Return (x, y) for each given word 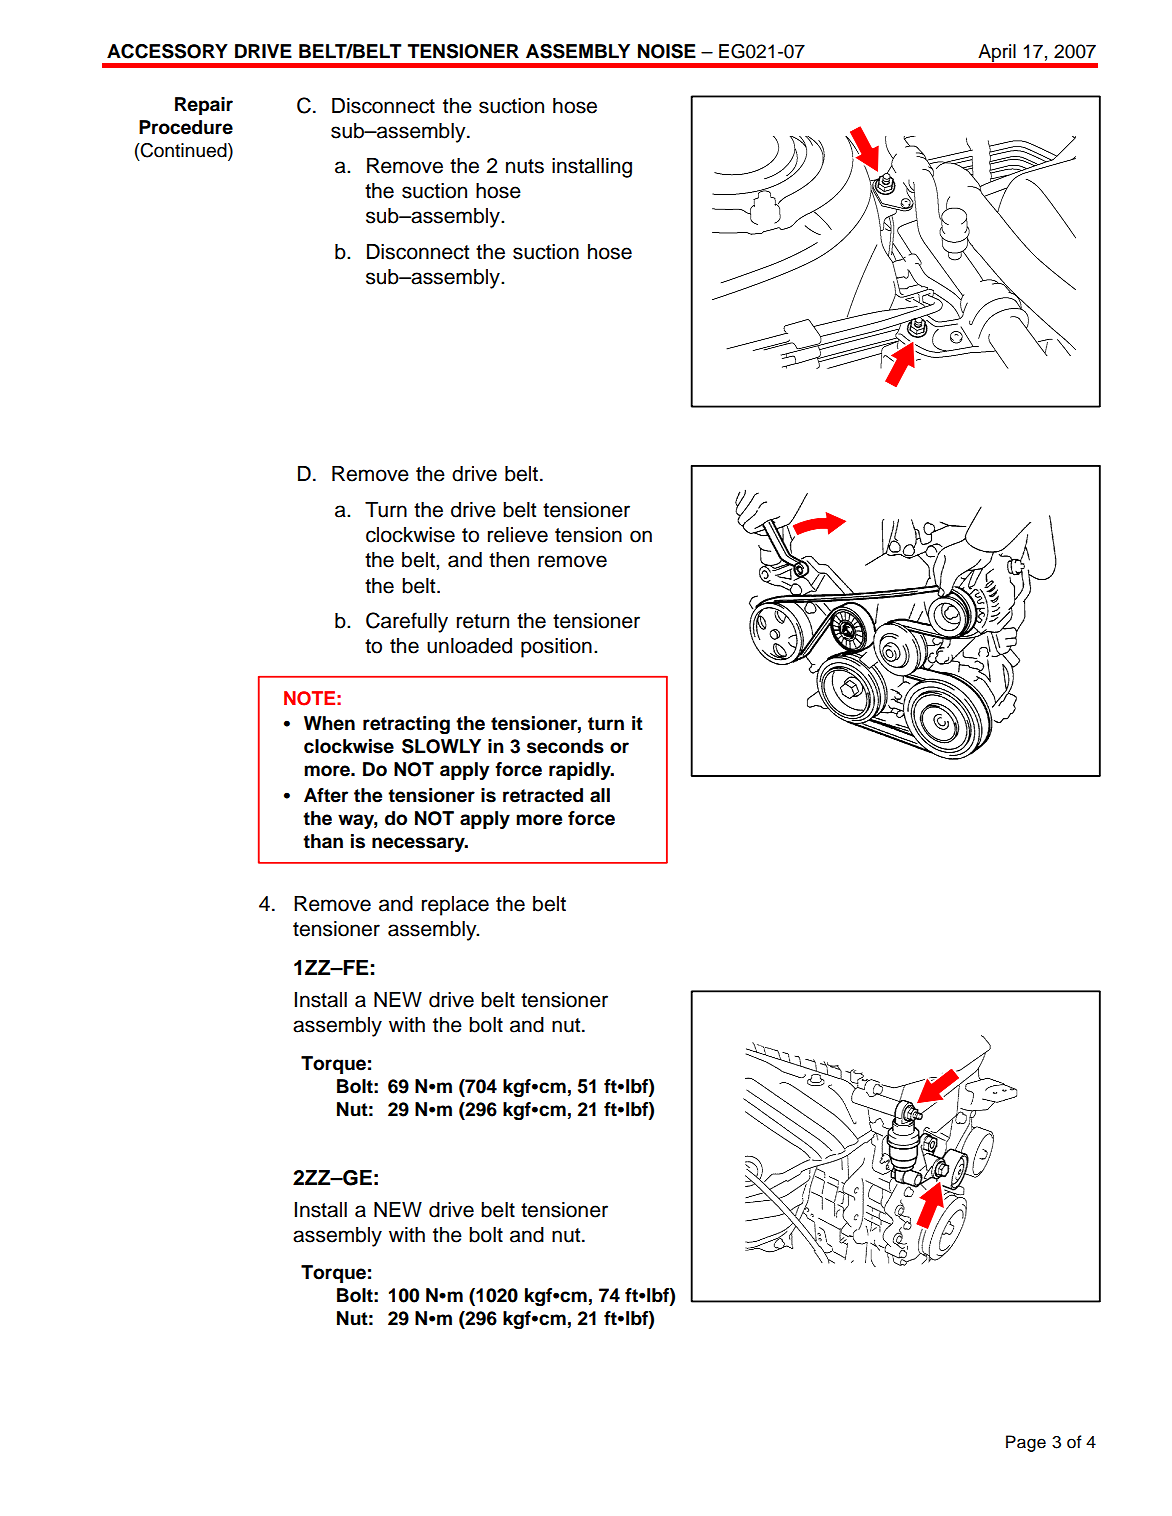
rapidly (581, 771)
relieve (518, 535)
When (329, 723)
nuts (525, 166)
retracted (543, 795)
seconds (565, 746)
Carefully (407, 622)
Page (1026, 1443)
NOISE (667, 51)
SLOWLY (441, 746)
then (509, 560)
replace (455, 906)
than (323, 841)
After (326, 795)
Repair (204, 106)
